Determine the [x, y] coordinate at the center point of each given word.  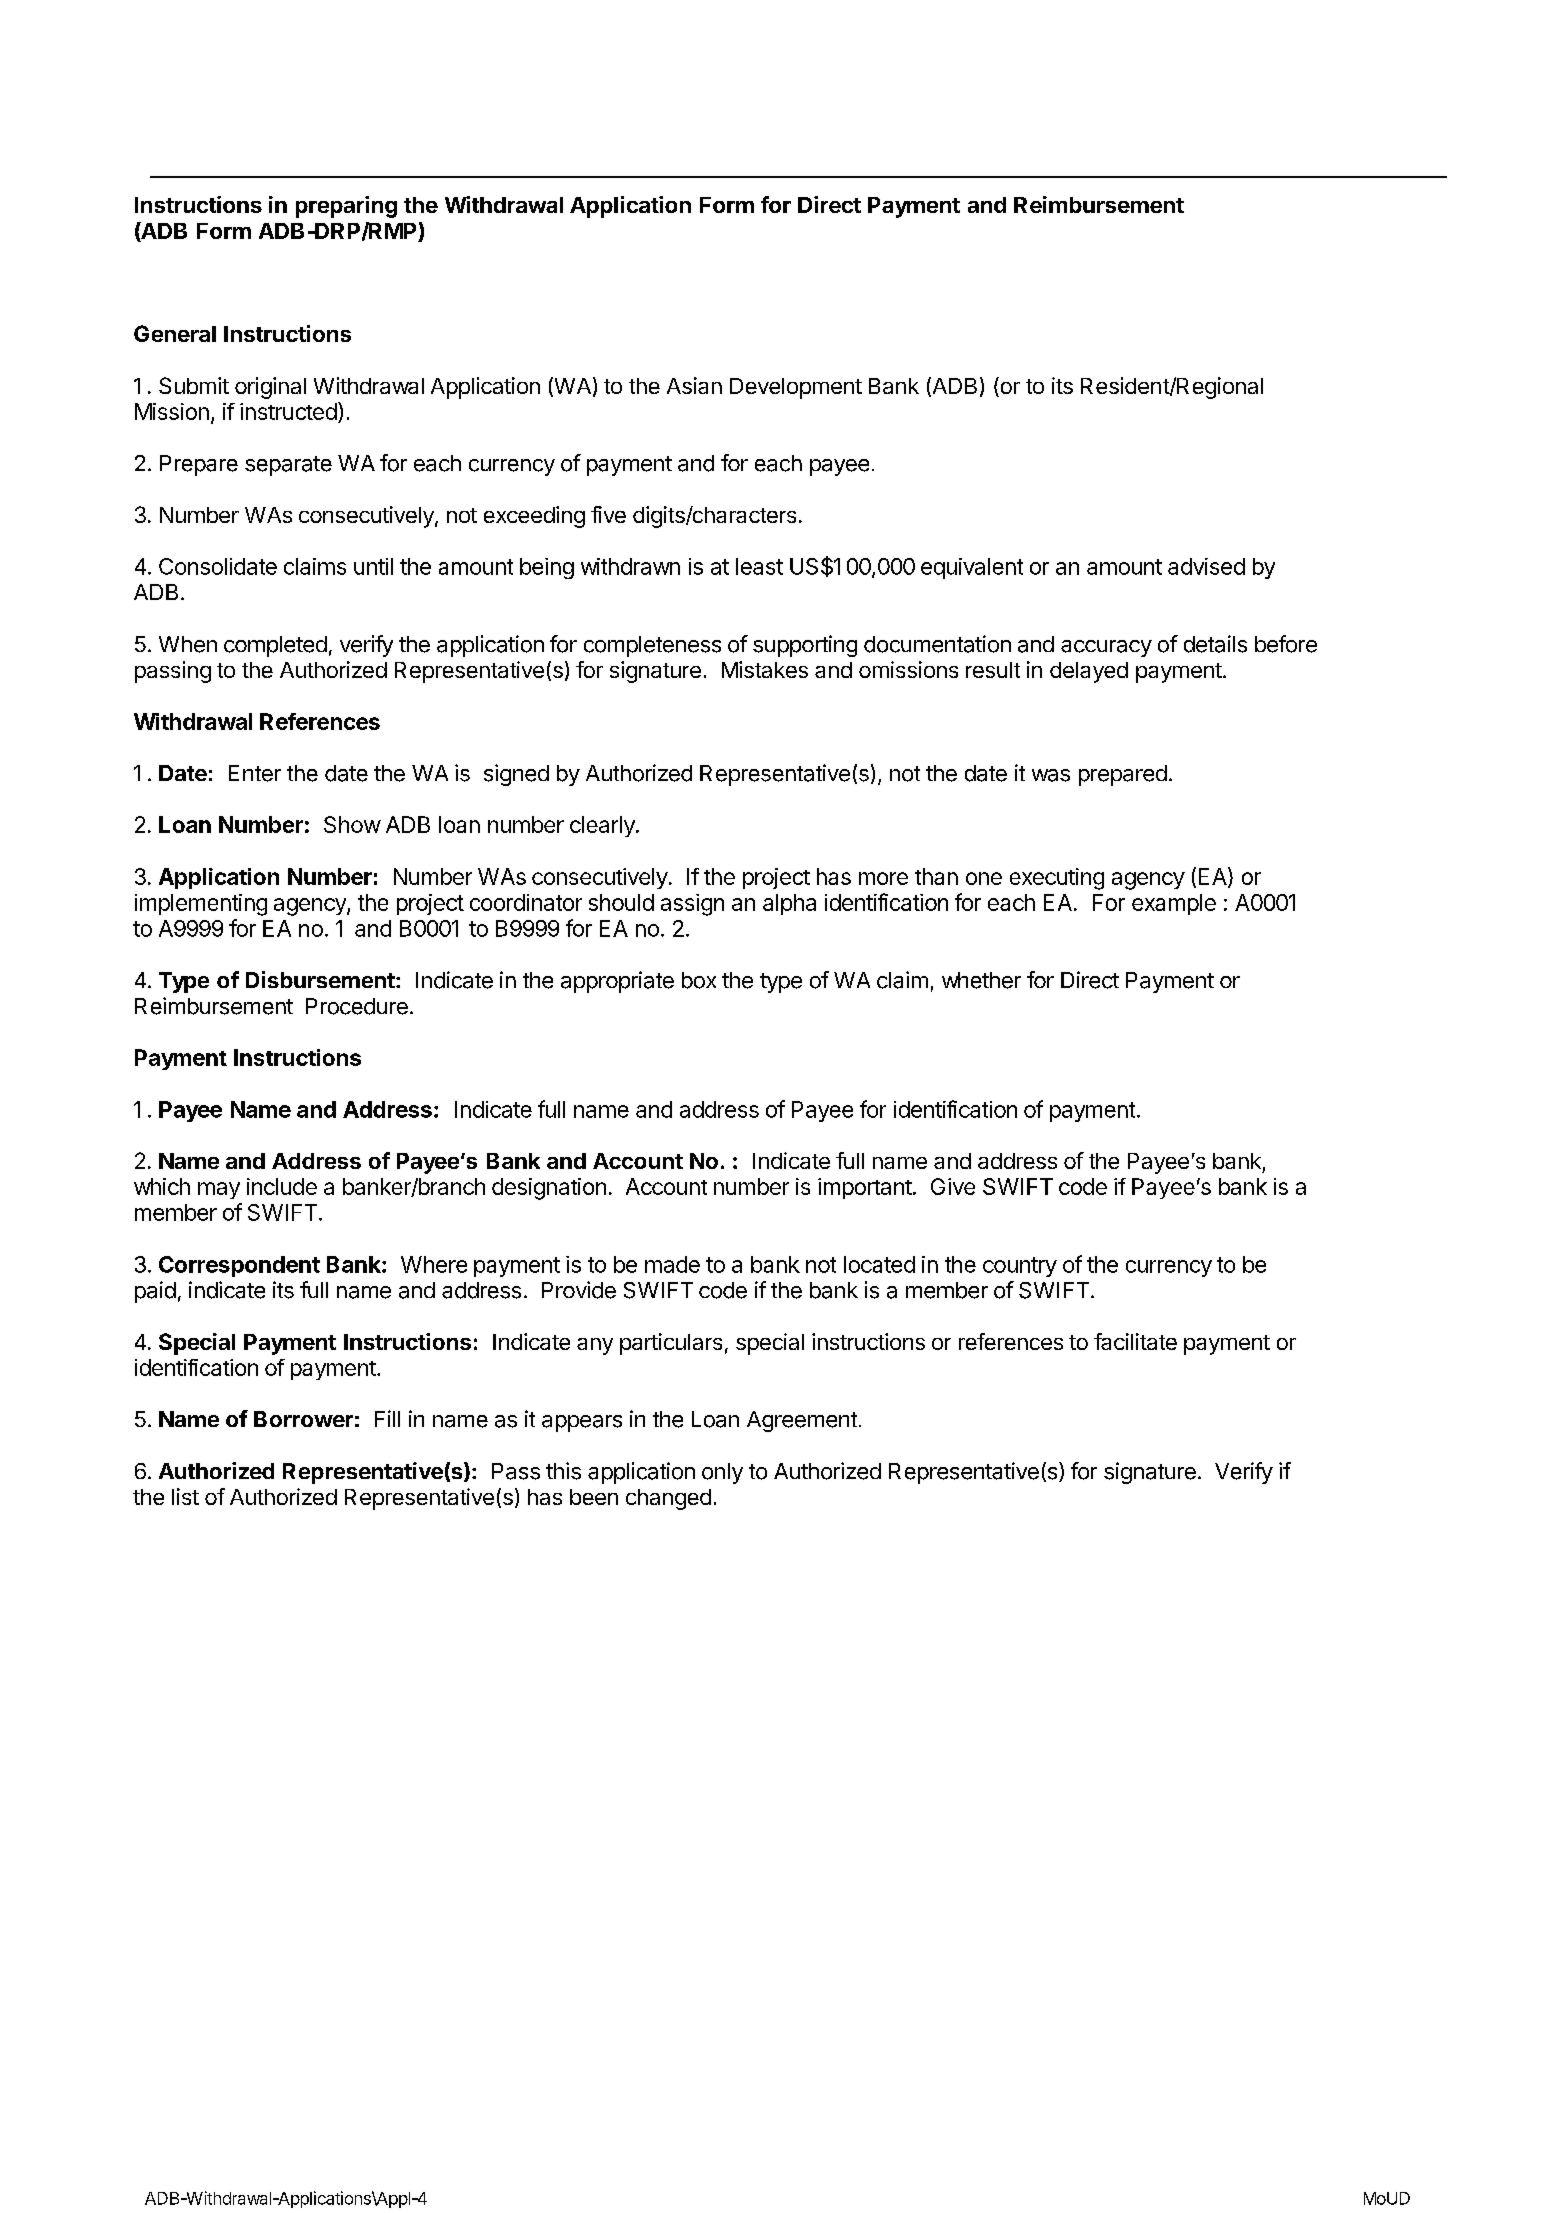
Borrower [303, 1419]
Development [796, 388]
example [1174, 904]
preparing [346, 207]
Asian [694, 385]
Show [352, 824]
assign [692, 905]
